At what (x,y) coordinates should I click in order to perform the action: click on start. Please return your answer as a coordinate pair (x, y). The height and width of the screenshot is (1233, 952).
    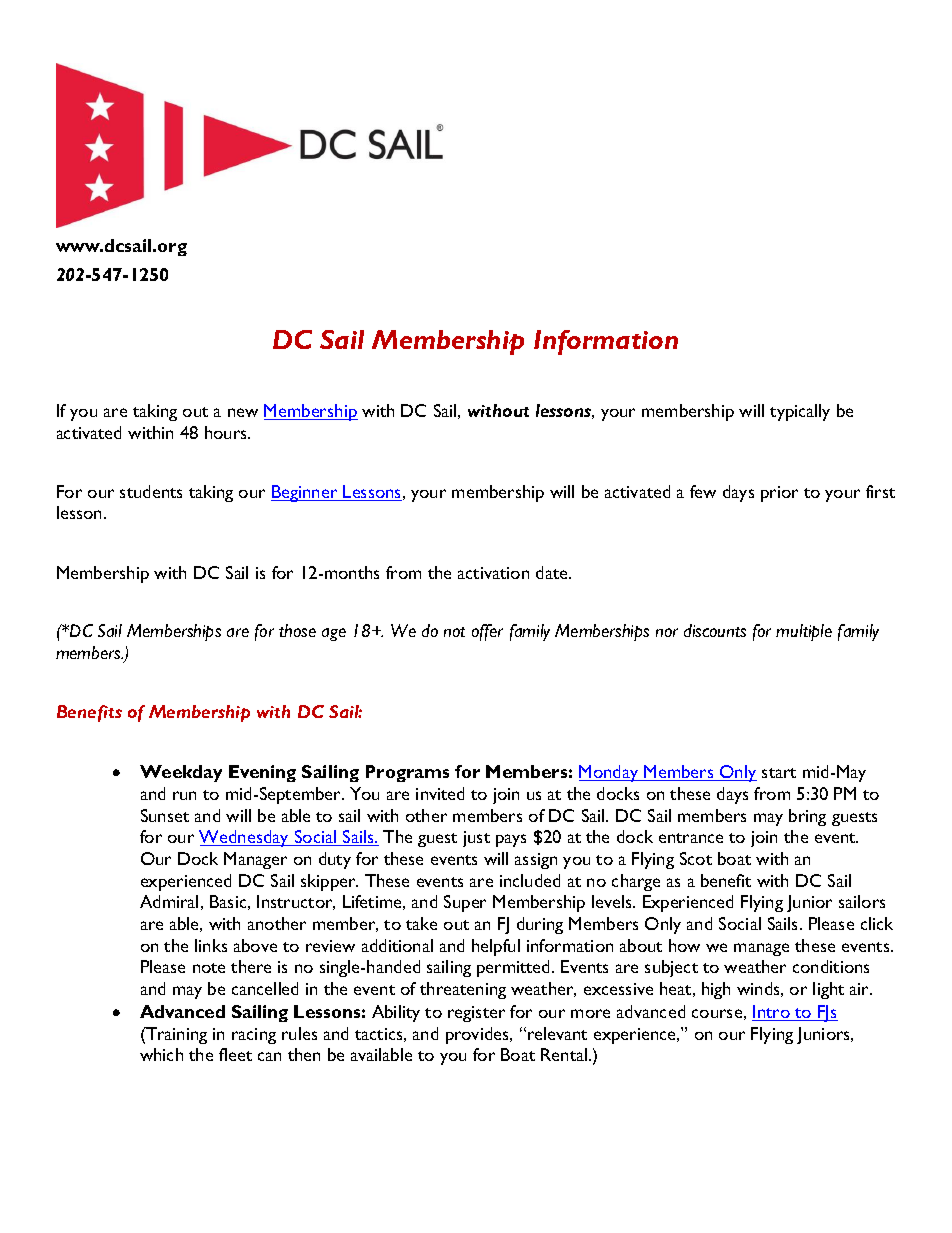
    Looking at the image, I should click on (779, 773).
